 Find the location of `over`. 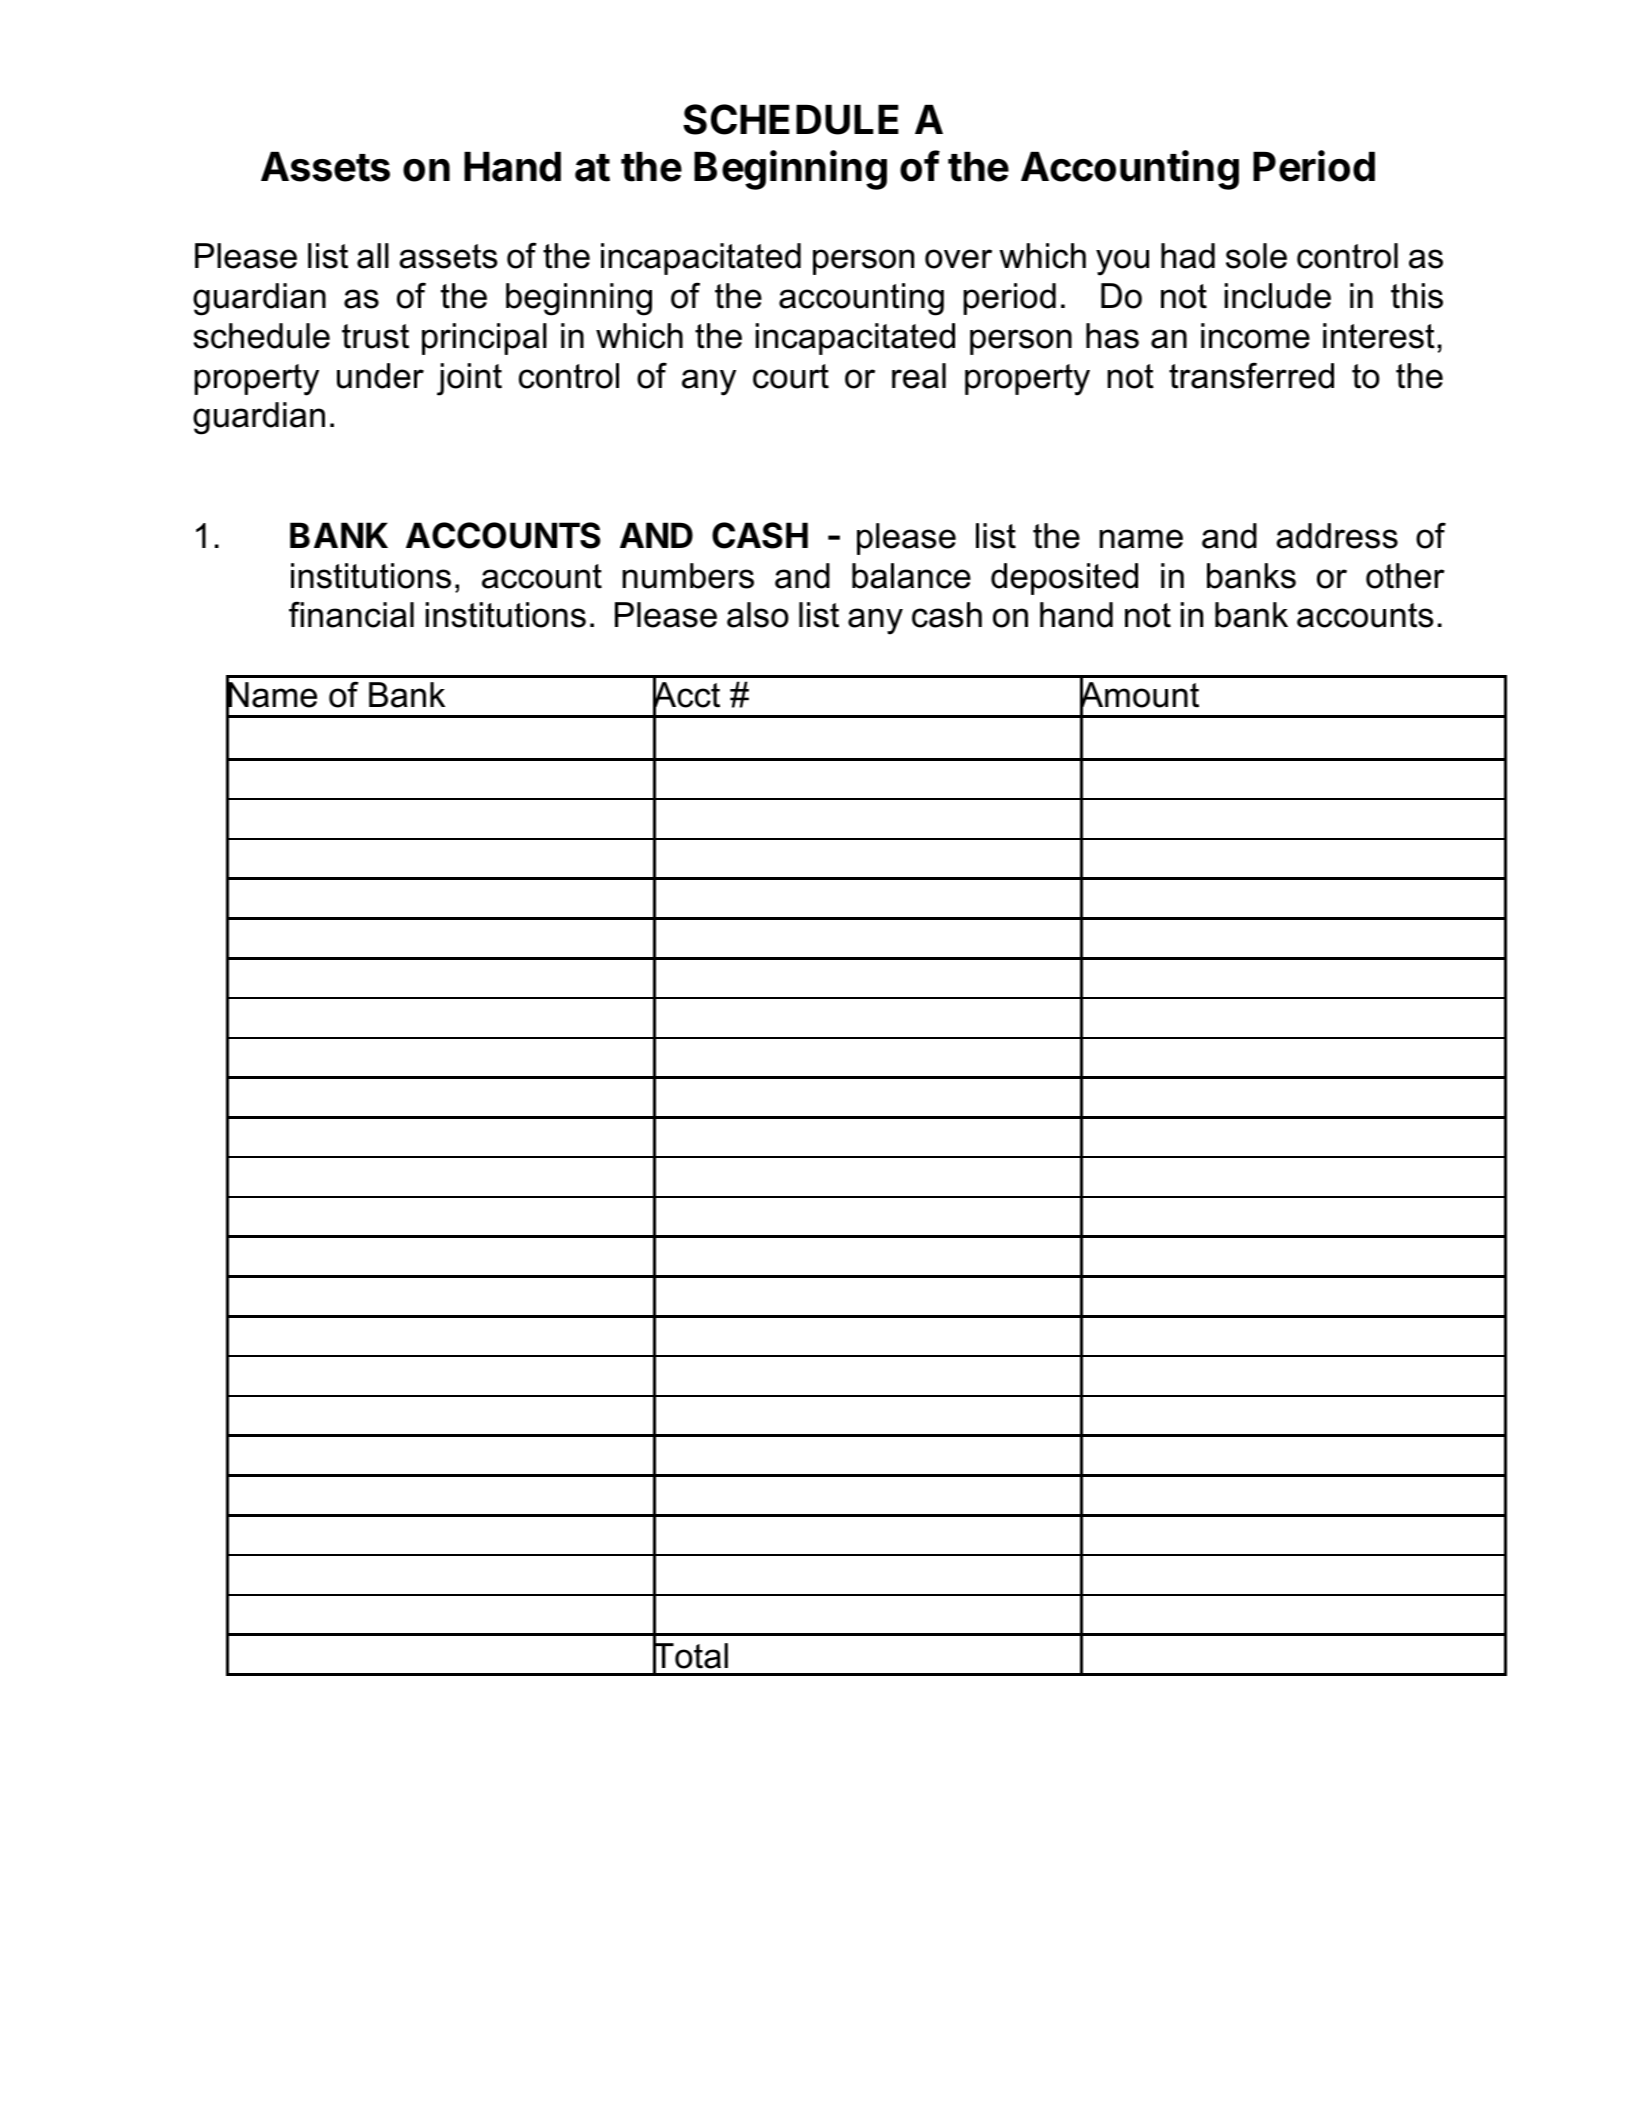

over is located at coordinates (958, 259).
